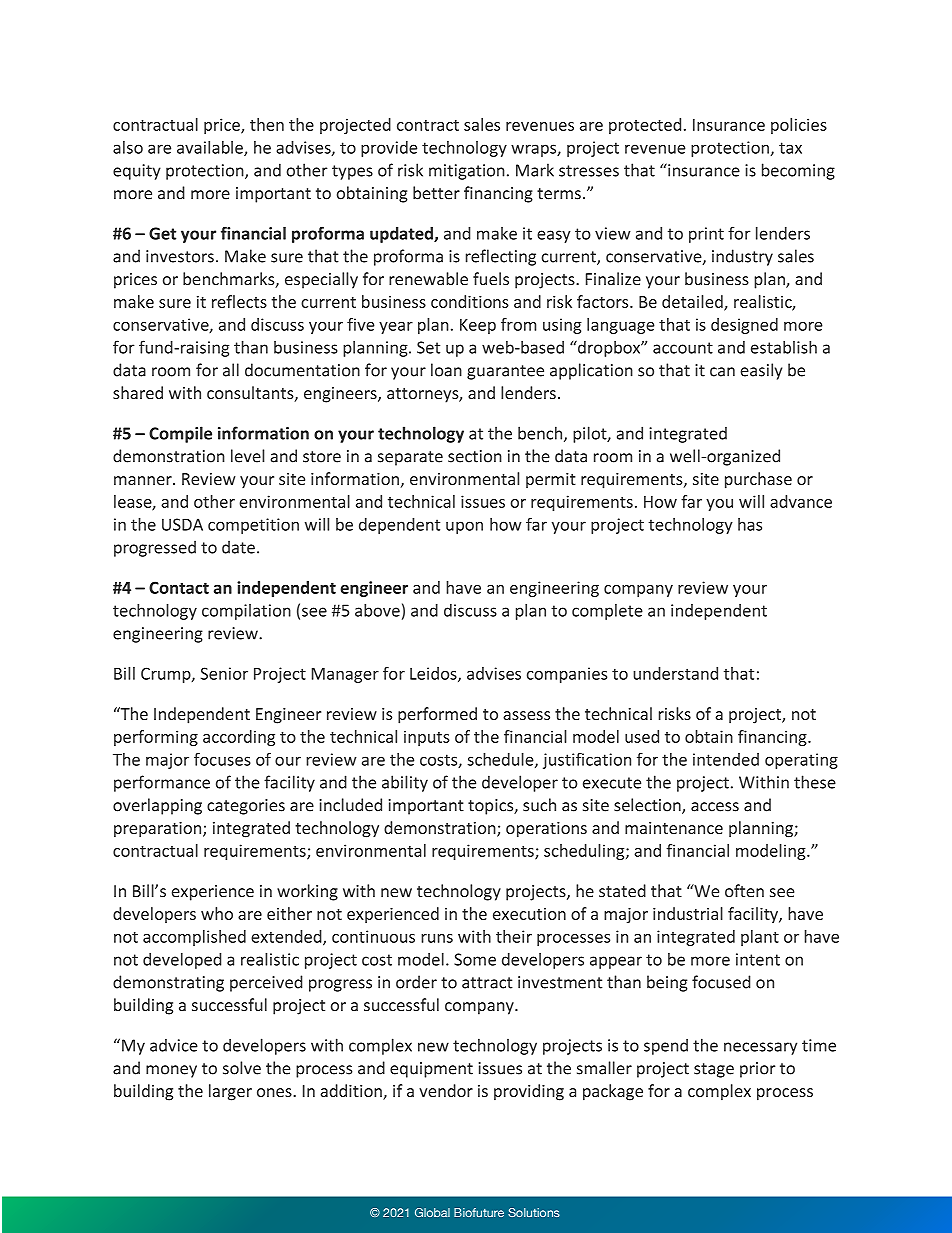  What do you see at coordinates (211, 148) in the image?
I see `available` at bounding box center [211, 148].
